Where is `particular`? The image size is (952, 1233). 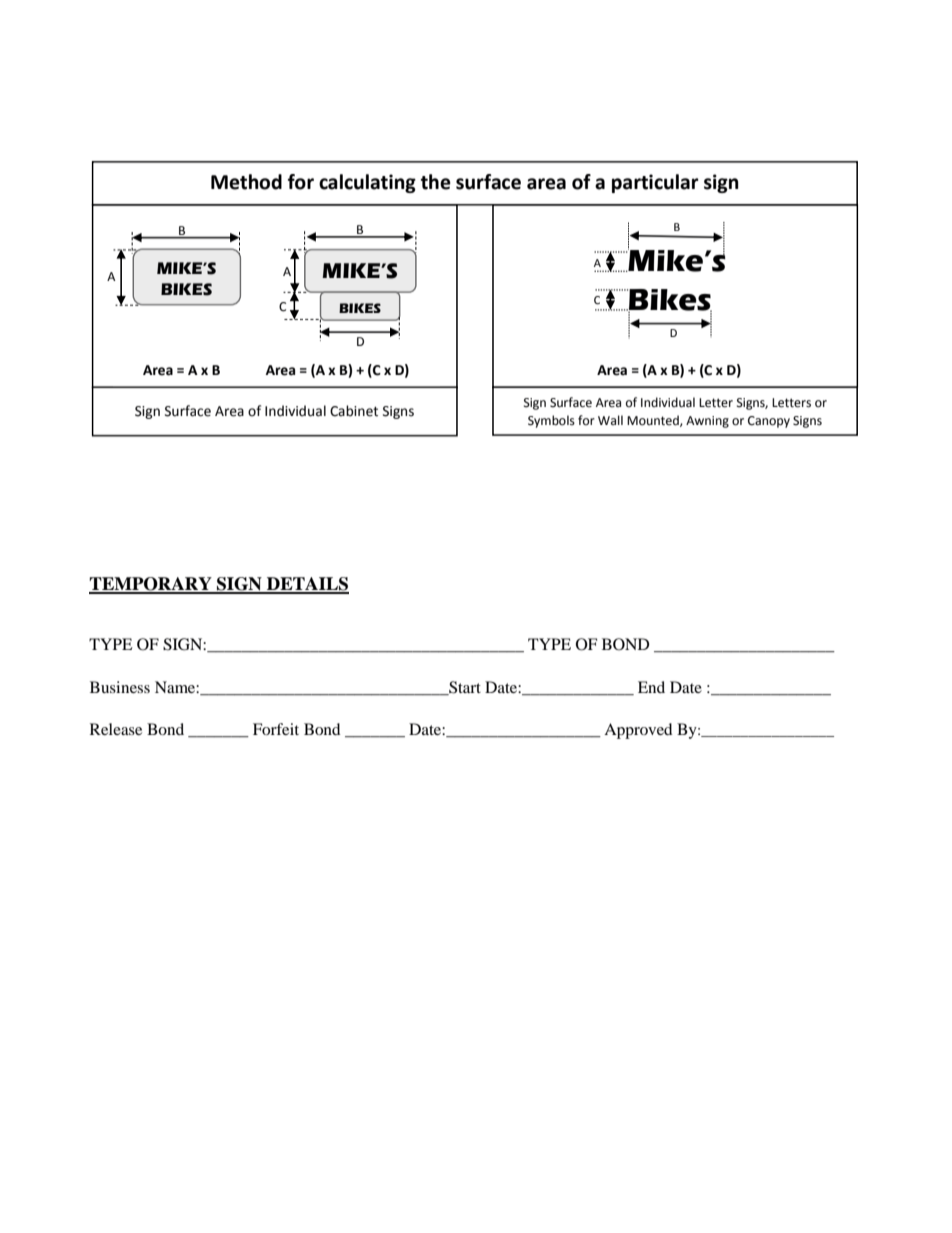
particular is located at coordinates (655, 183).
